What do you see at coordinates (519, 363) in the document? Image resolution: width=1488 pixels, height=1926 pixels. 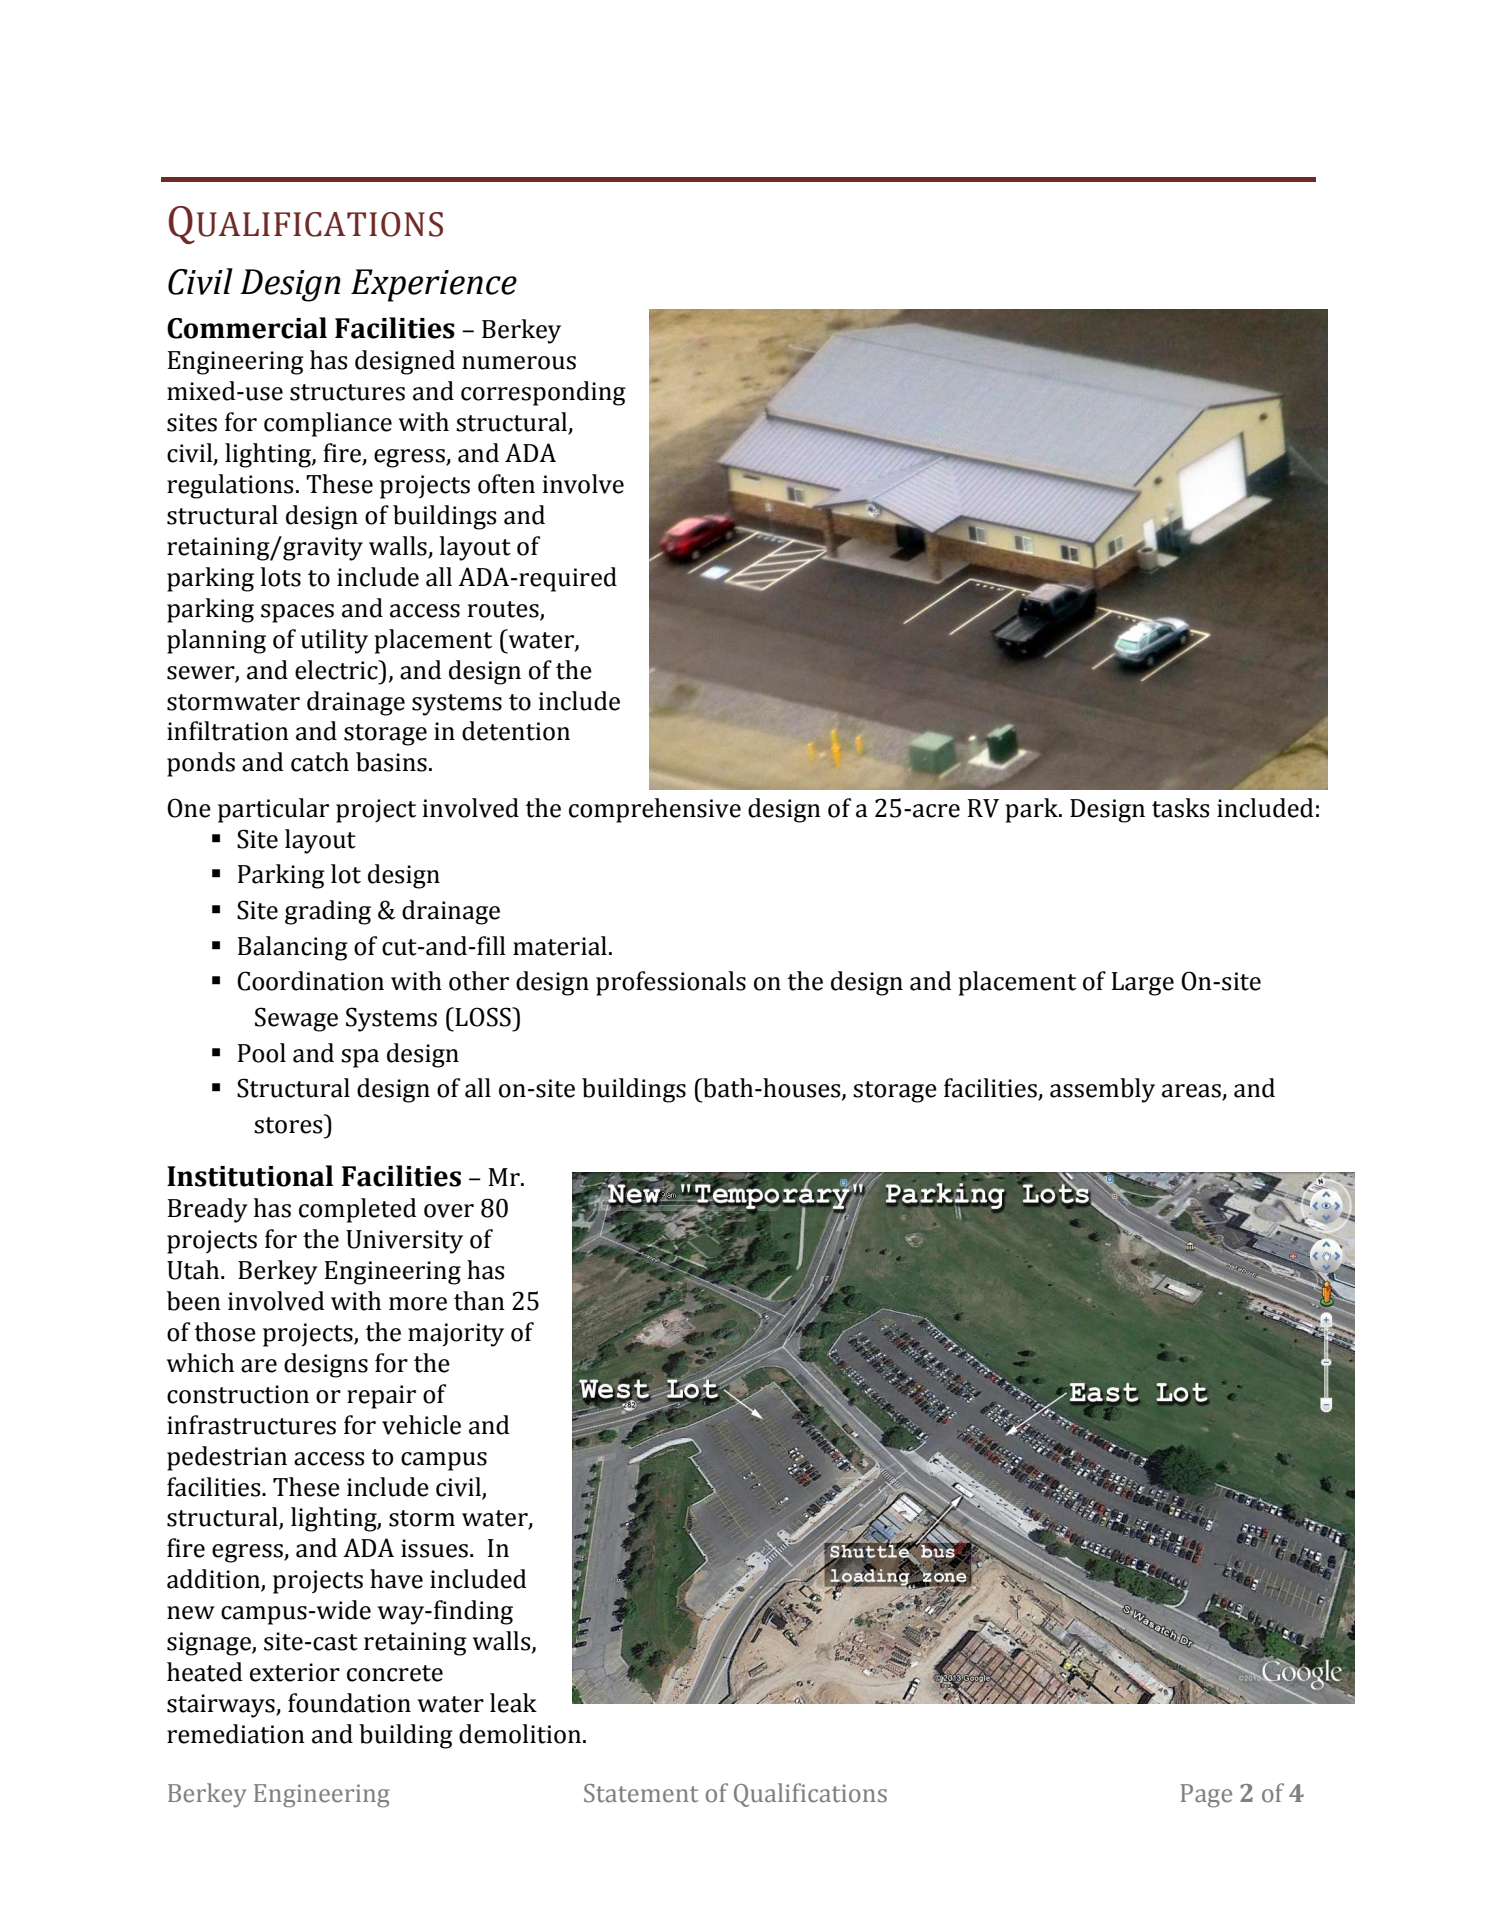 I see `numerous` at bounding box center [519, 363].
